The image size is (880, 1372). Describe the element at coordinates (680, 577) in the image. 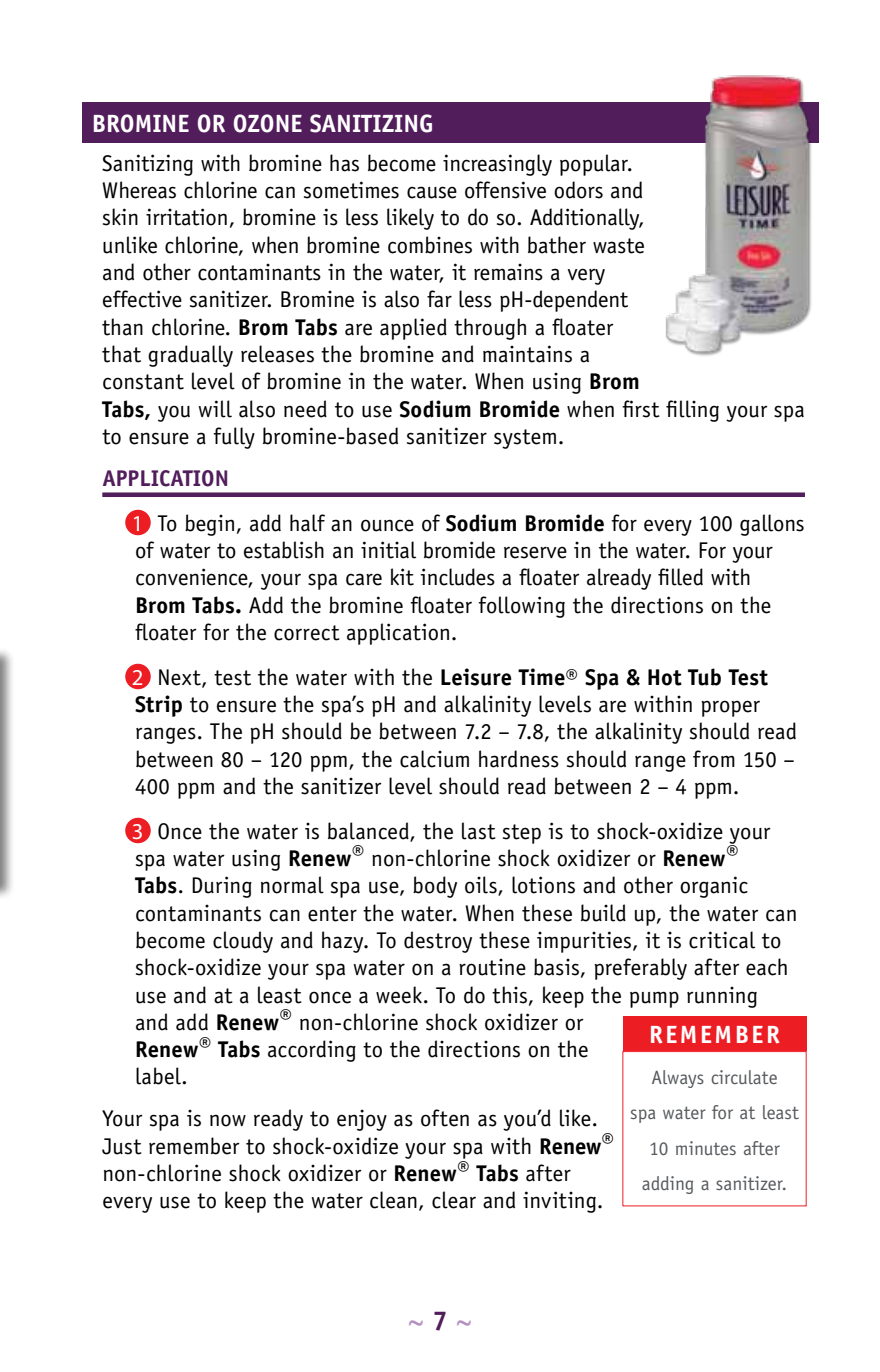

I see `filled` at that location.
